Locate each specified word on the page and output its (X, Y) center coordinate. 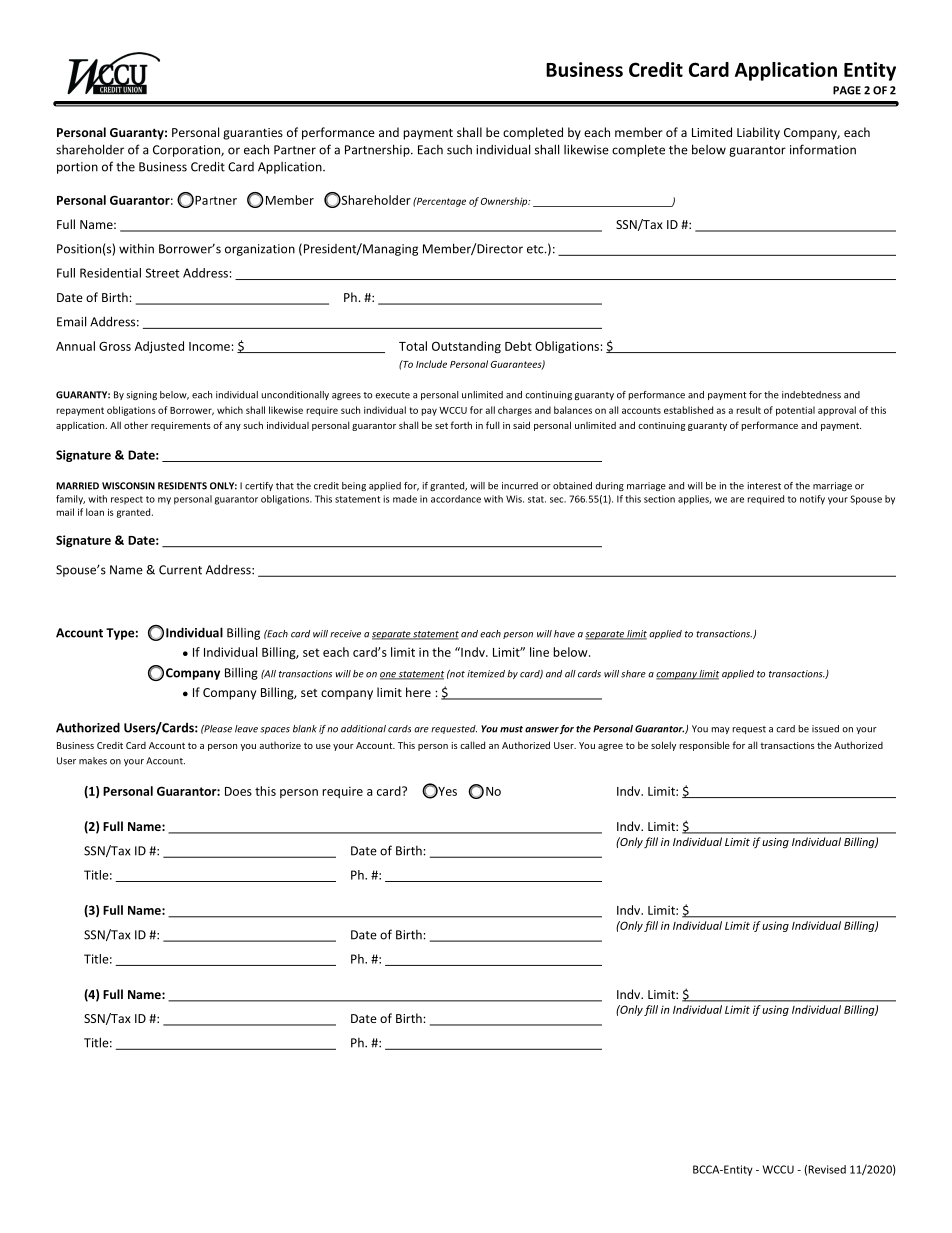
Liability (758, 133)
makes (93, 761)
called (472, 745)
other (136, 425)
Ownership (505, 202)
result (749, 410)
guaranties (253, 134)
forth (461, 425)
